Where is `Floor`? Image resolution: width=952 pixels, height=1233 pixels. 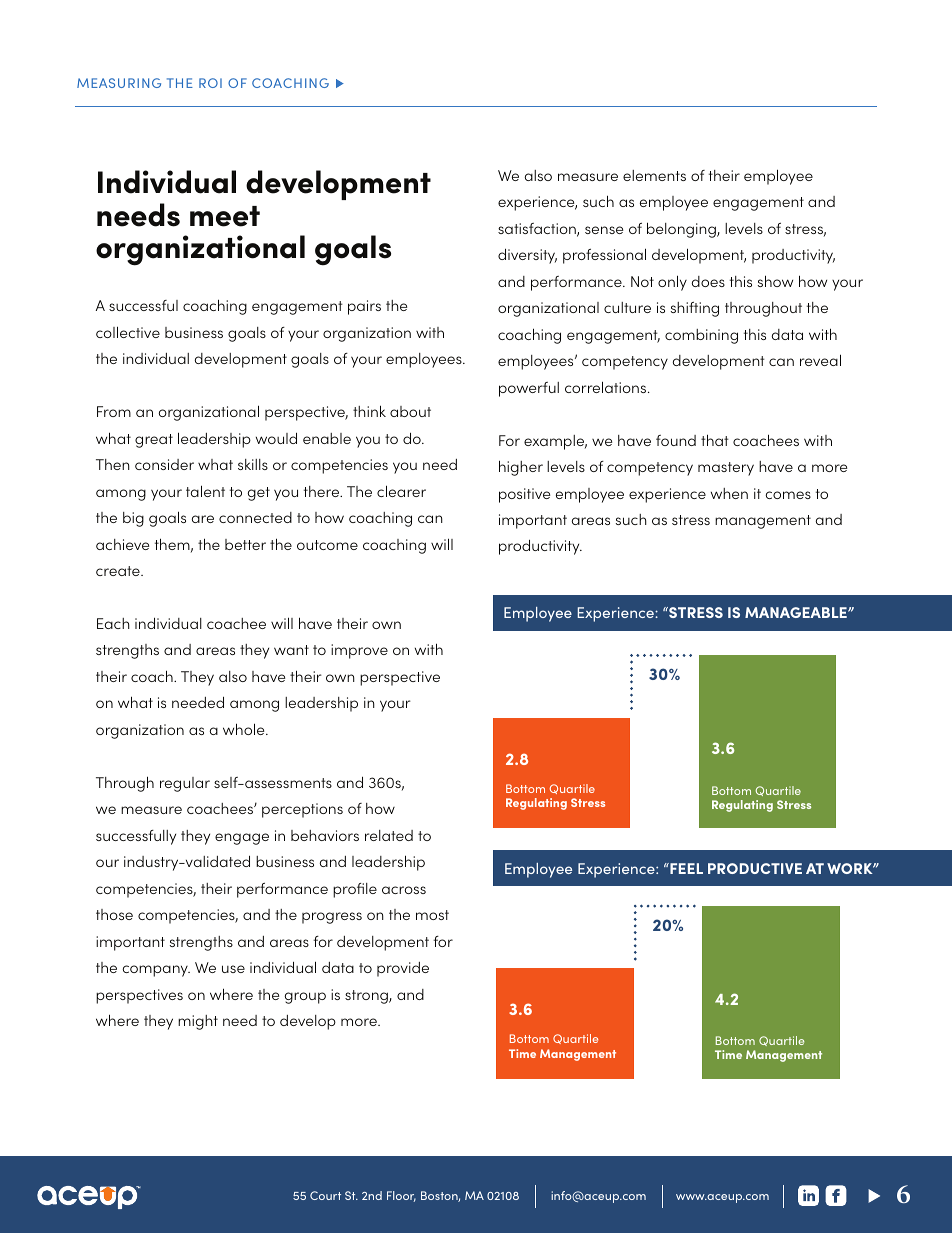 Floor is located at coordinates (401, 1196).
